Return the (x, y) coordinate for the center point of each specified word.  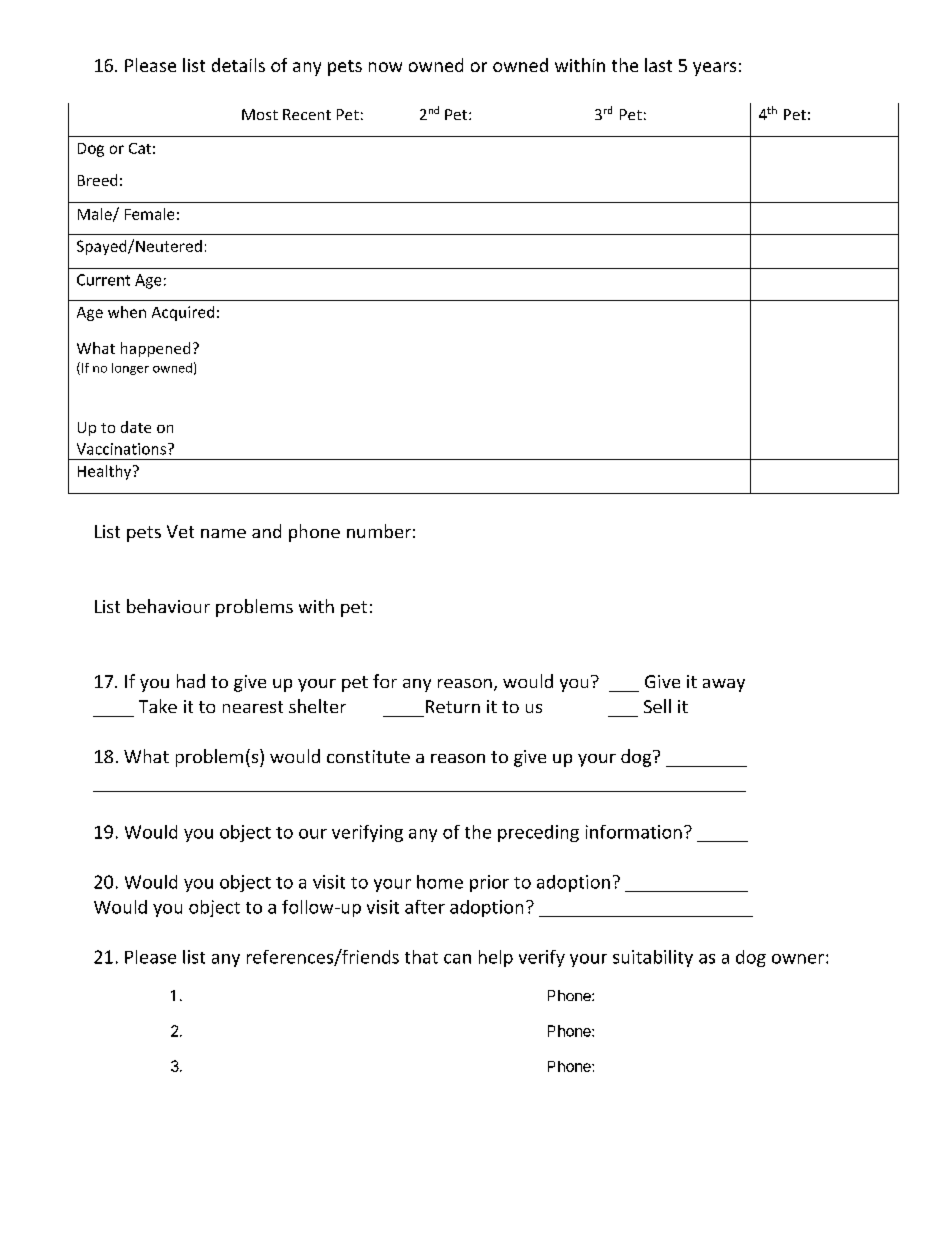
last (658, 65)
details (238, 65)
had (191, 681)
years (714, 69)
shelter (317, 706)
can (457, 959)
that (421, 957)
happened (155, 349)
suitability (653, 958)
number (379, 531)
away (724, 685)
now (385, 67)
